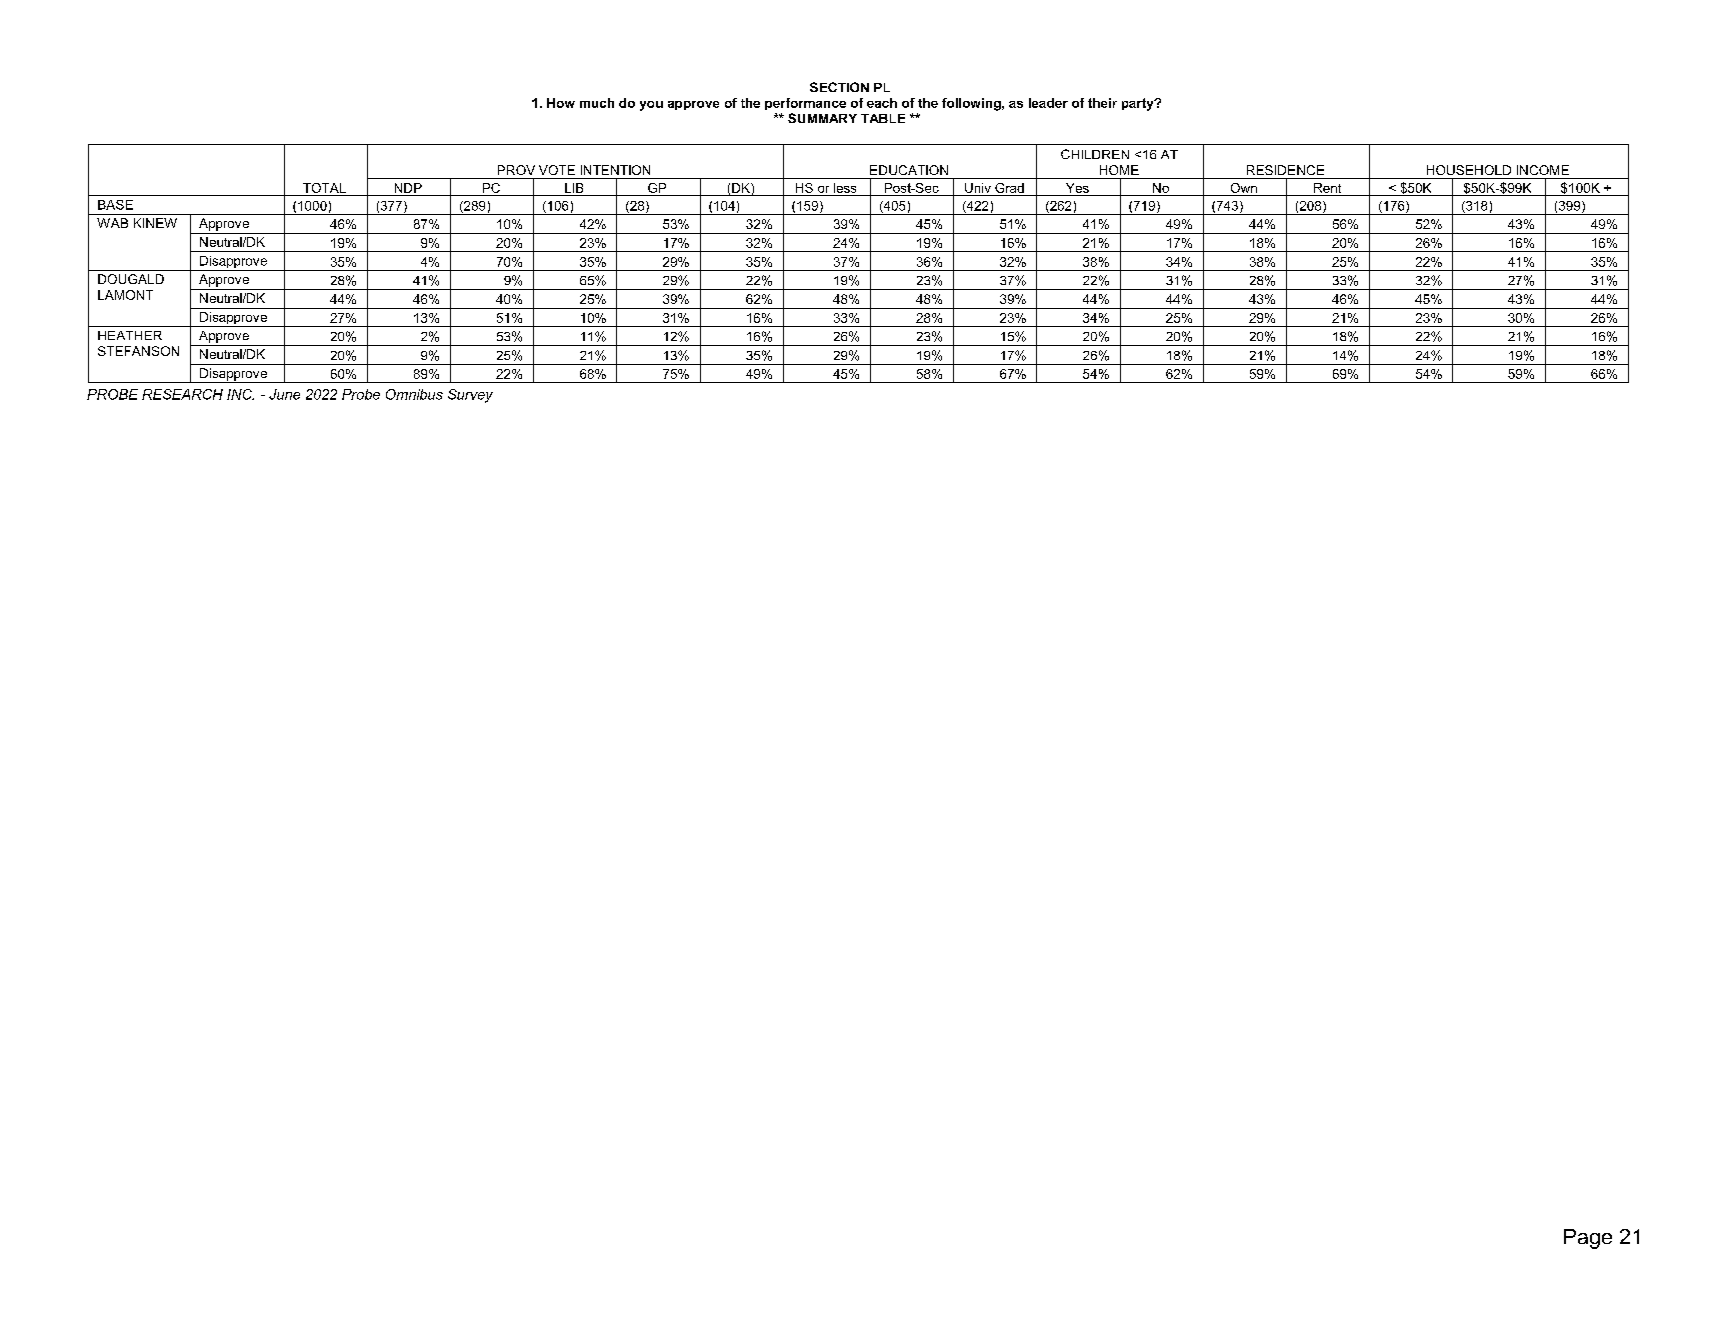 The width and height of the image is (1724, 1332). I want to click on Survey, so click(470, 396).
